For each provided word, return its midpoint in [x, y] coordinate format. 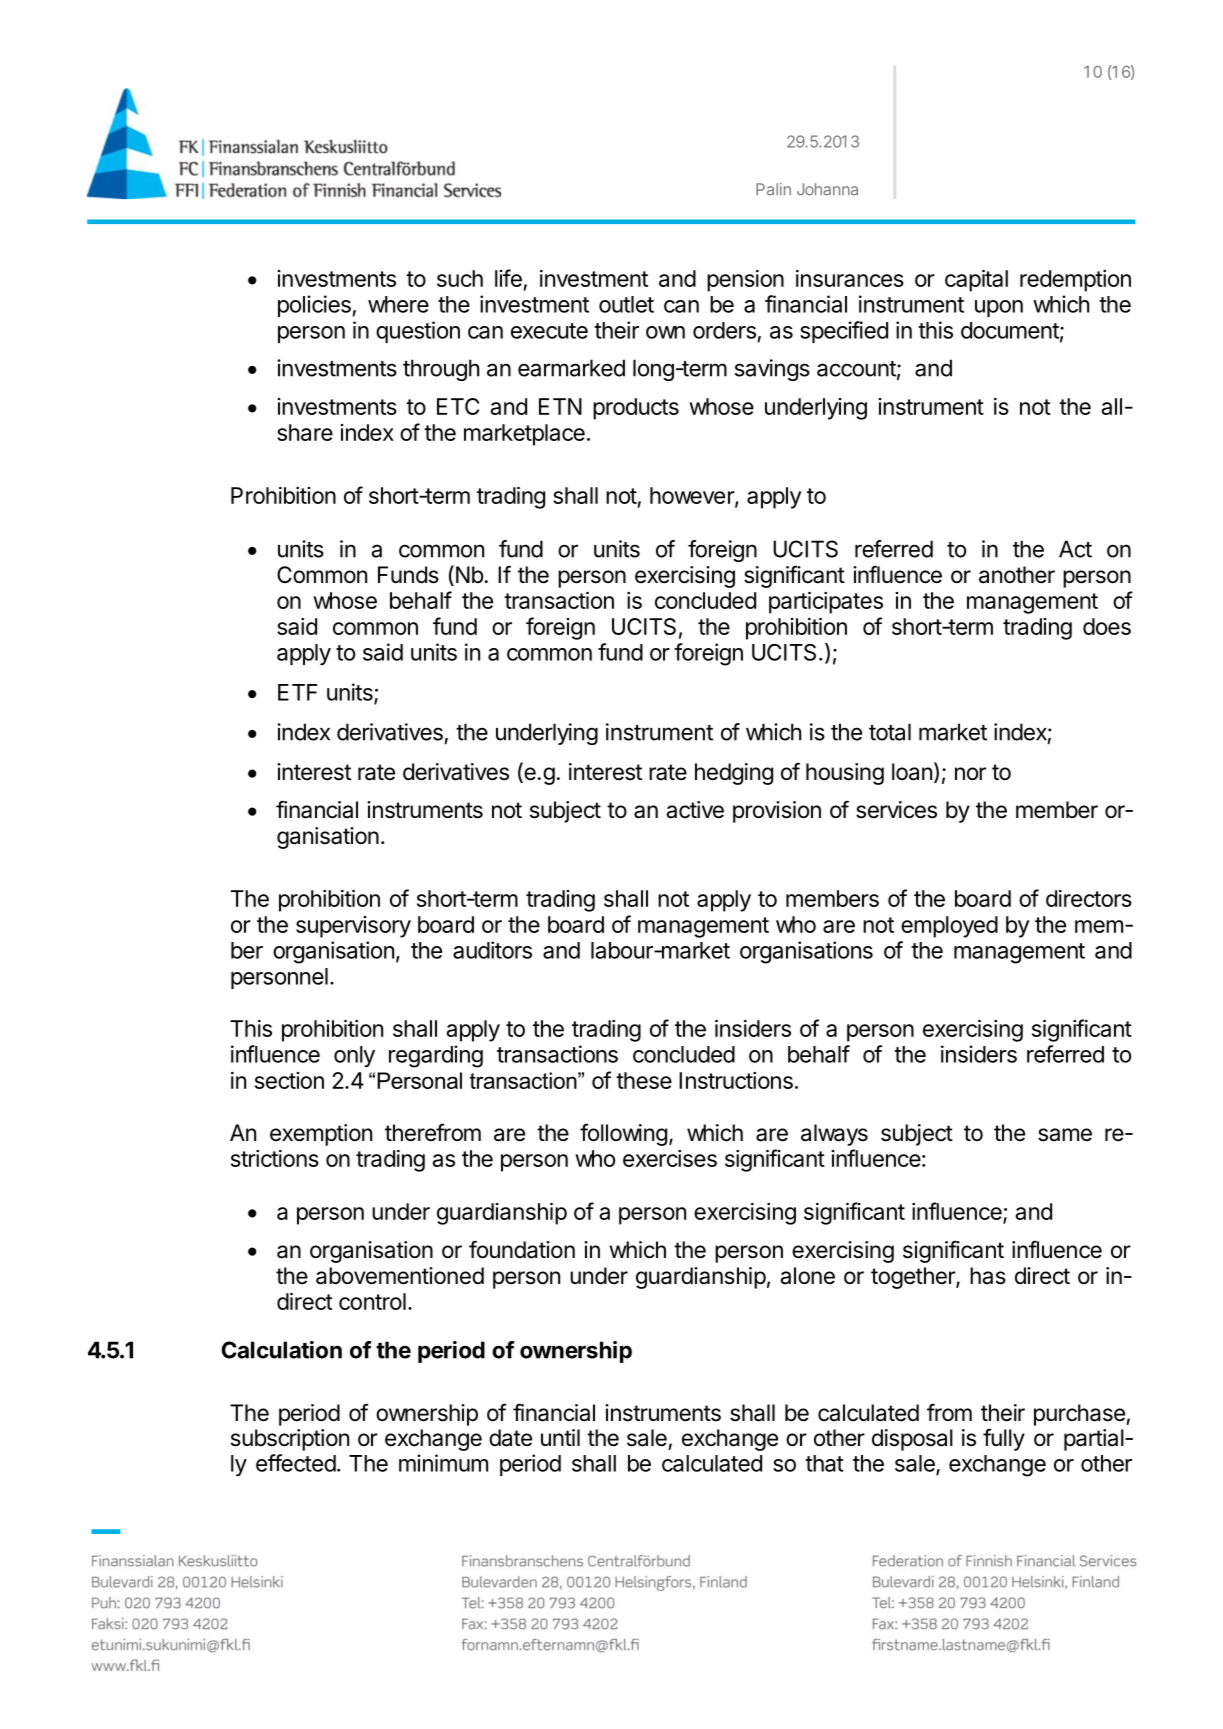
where [398, 304]
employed [949, 927]
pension [745, 281]
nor [970, 774]
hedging [734, 774]
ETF [298, 692]
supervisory [353, 927]
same [1065, 1135]
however [693, 497]
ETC [458, 406]
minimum [443, 1463]
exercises [670, 1158]
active [695, 810]
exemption [321, 1135]
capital [976, 281]
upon [999, 308]
